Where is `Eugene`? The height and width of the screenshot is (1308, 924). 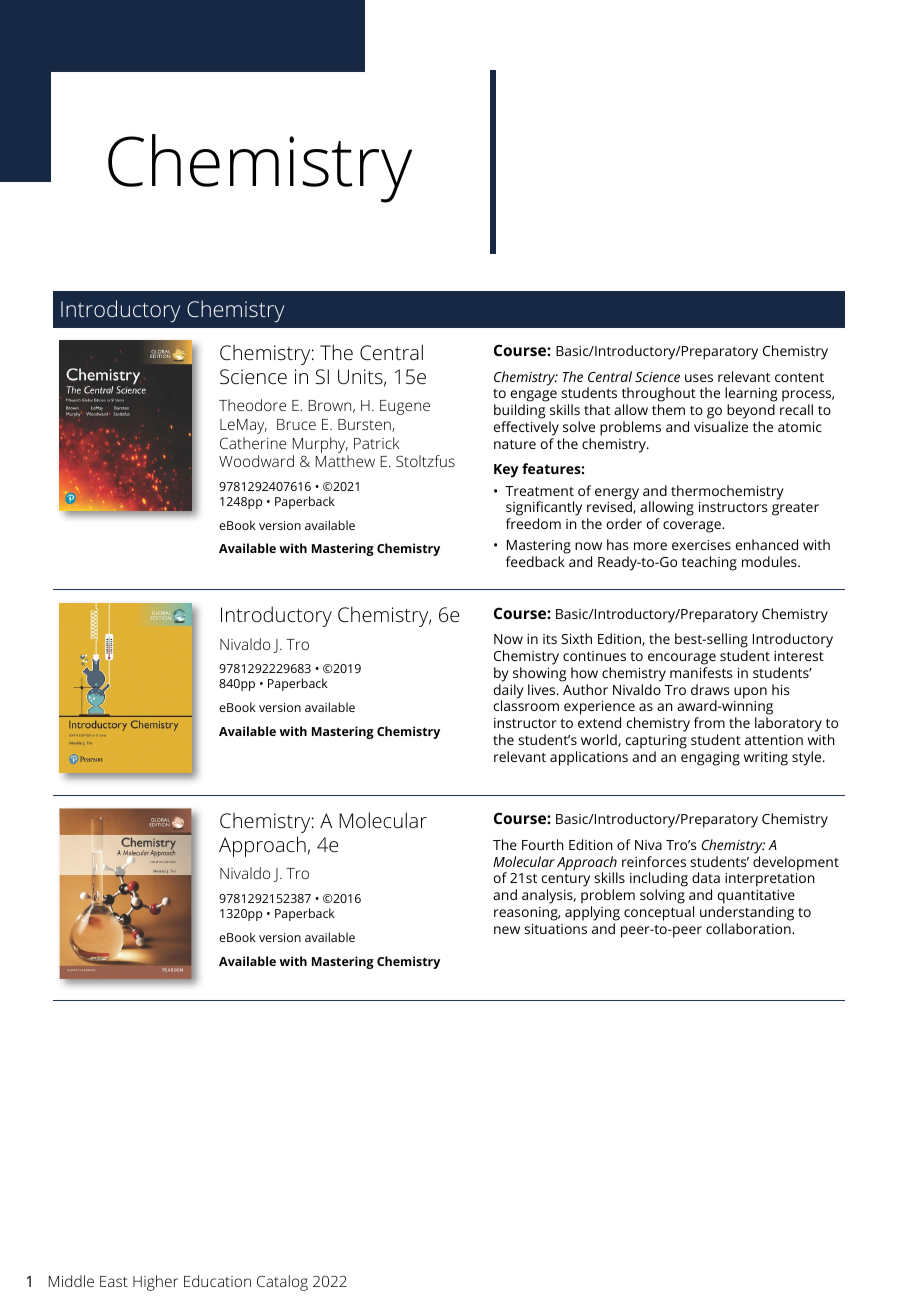 Eugene is located at coordinates (405, 407).
